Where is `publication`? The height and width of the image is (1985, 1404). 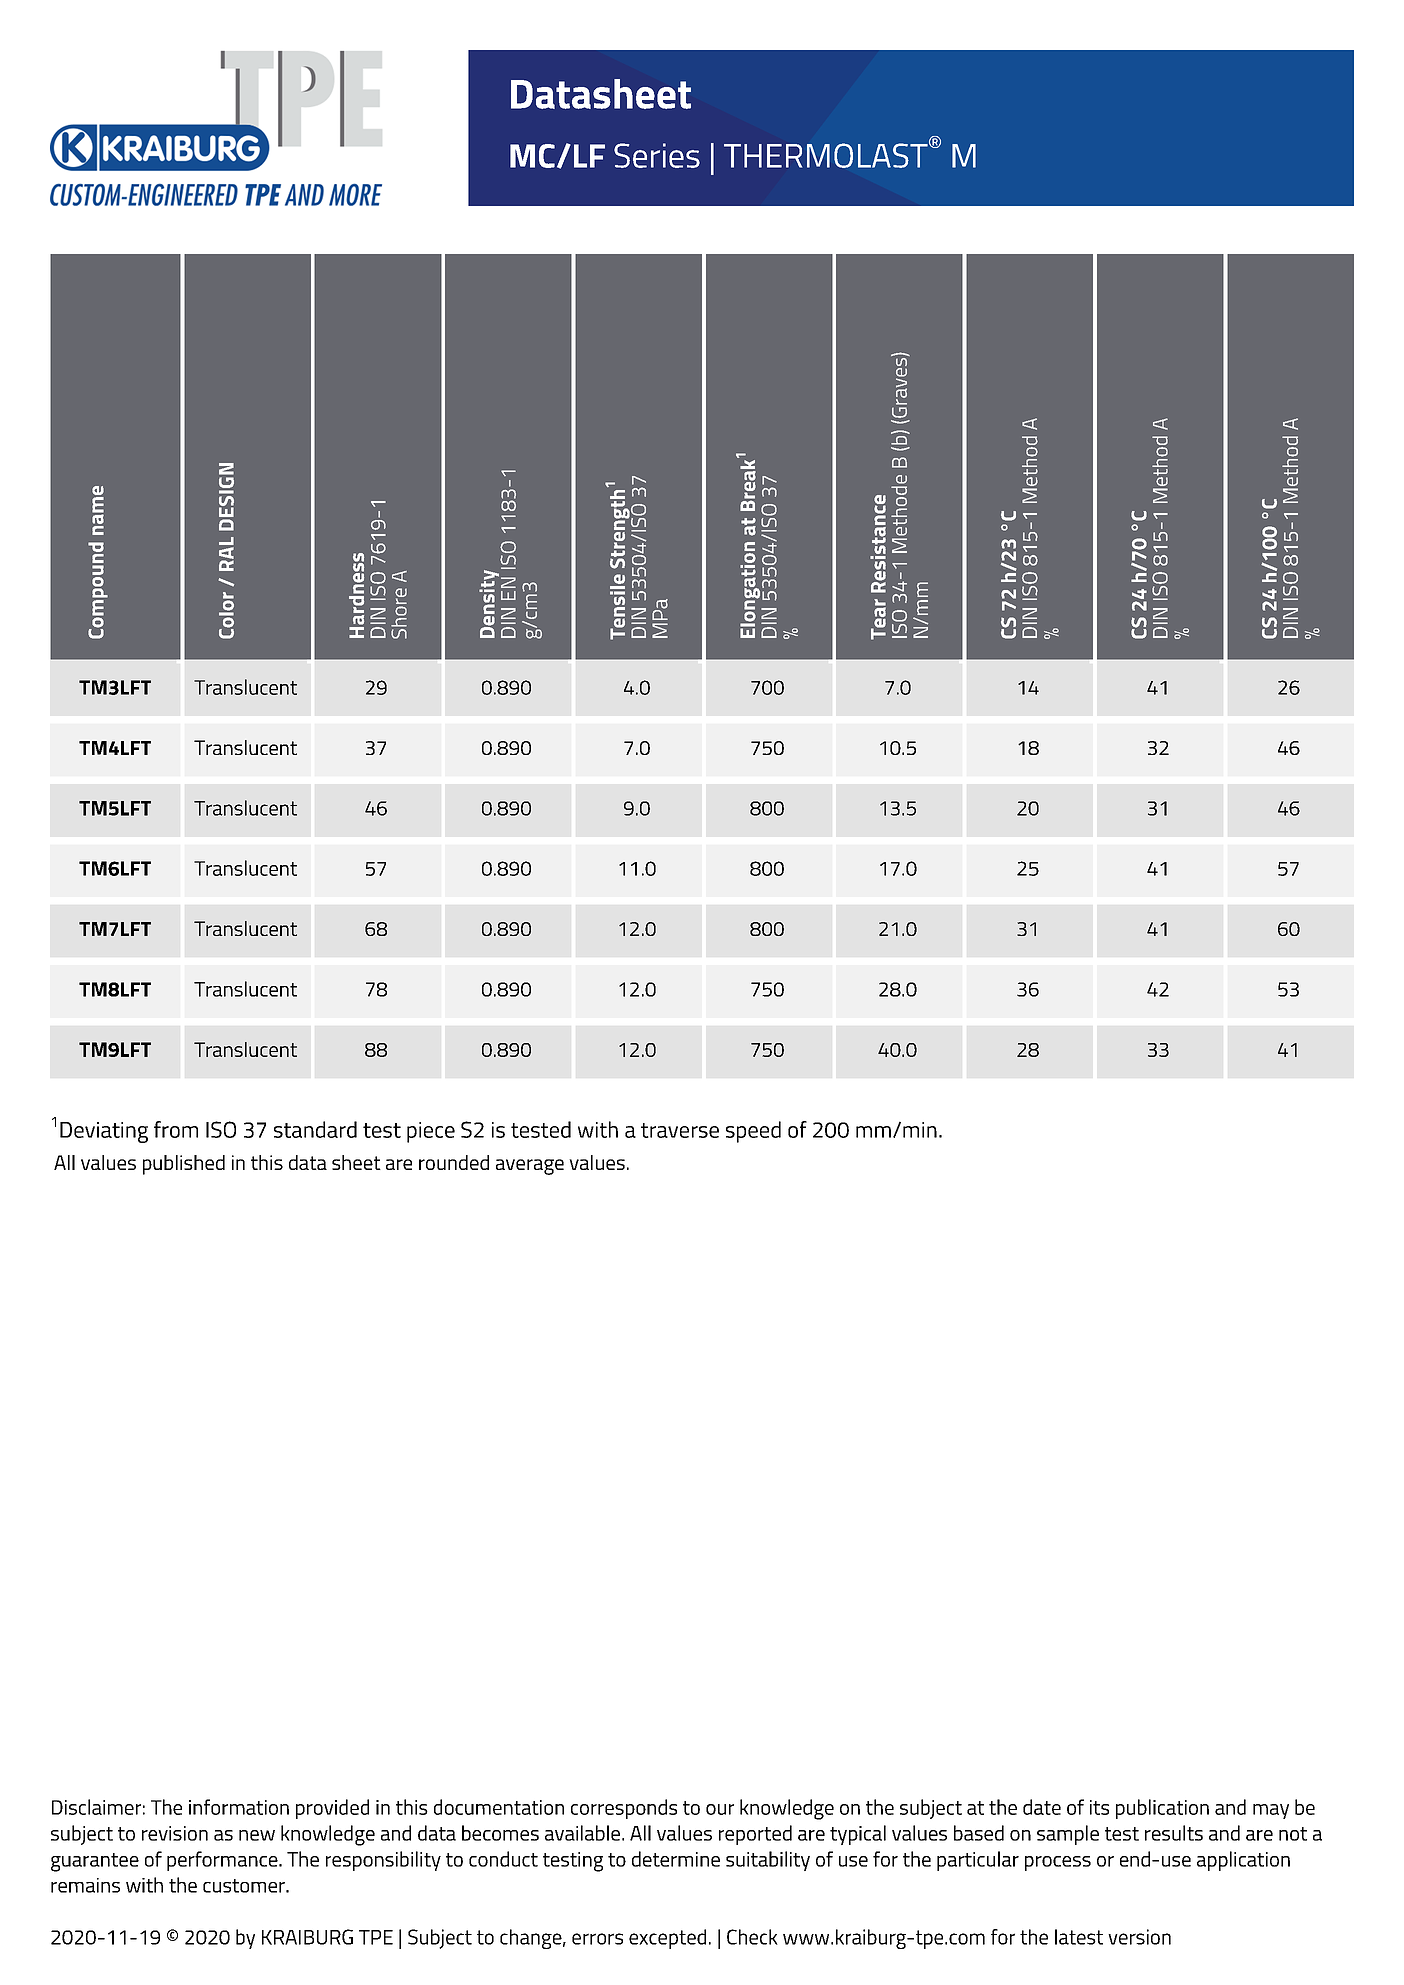 publication is located at coordinates (1162, 1809).
